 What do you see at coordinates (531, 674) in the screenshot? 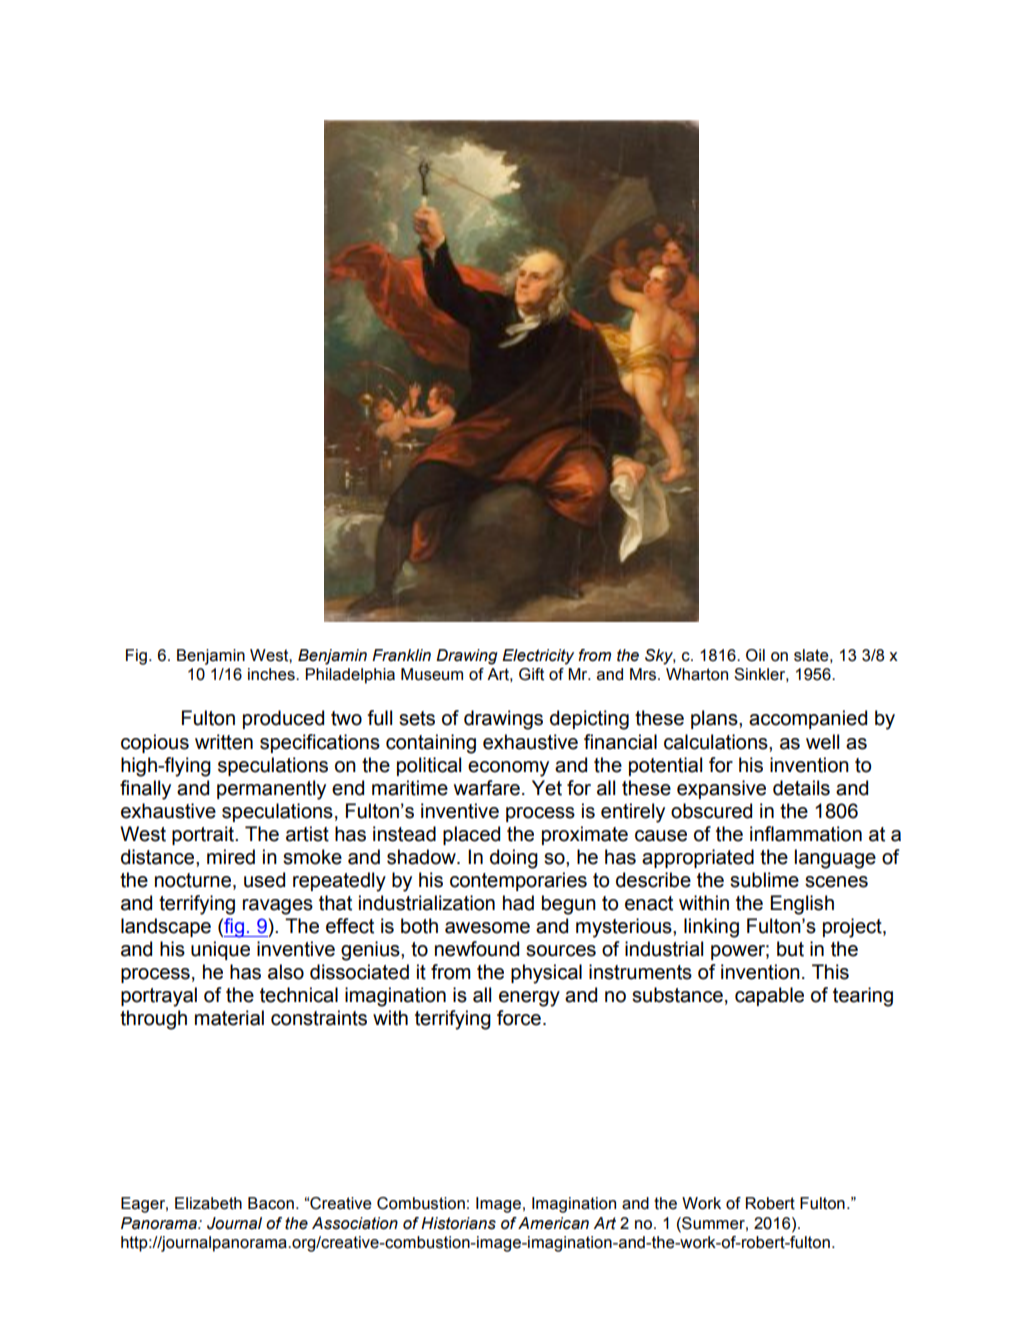
I see `Gift` at bounding box center [531, 674].
